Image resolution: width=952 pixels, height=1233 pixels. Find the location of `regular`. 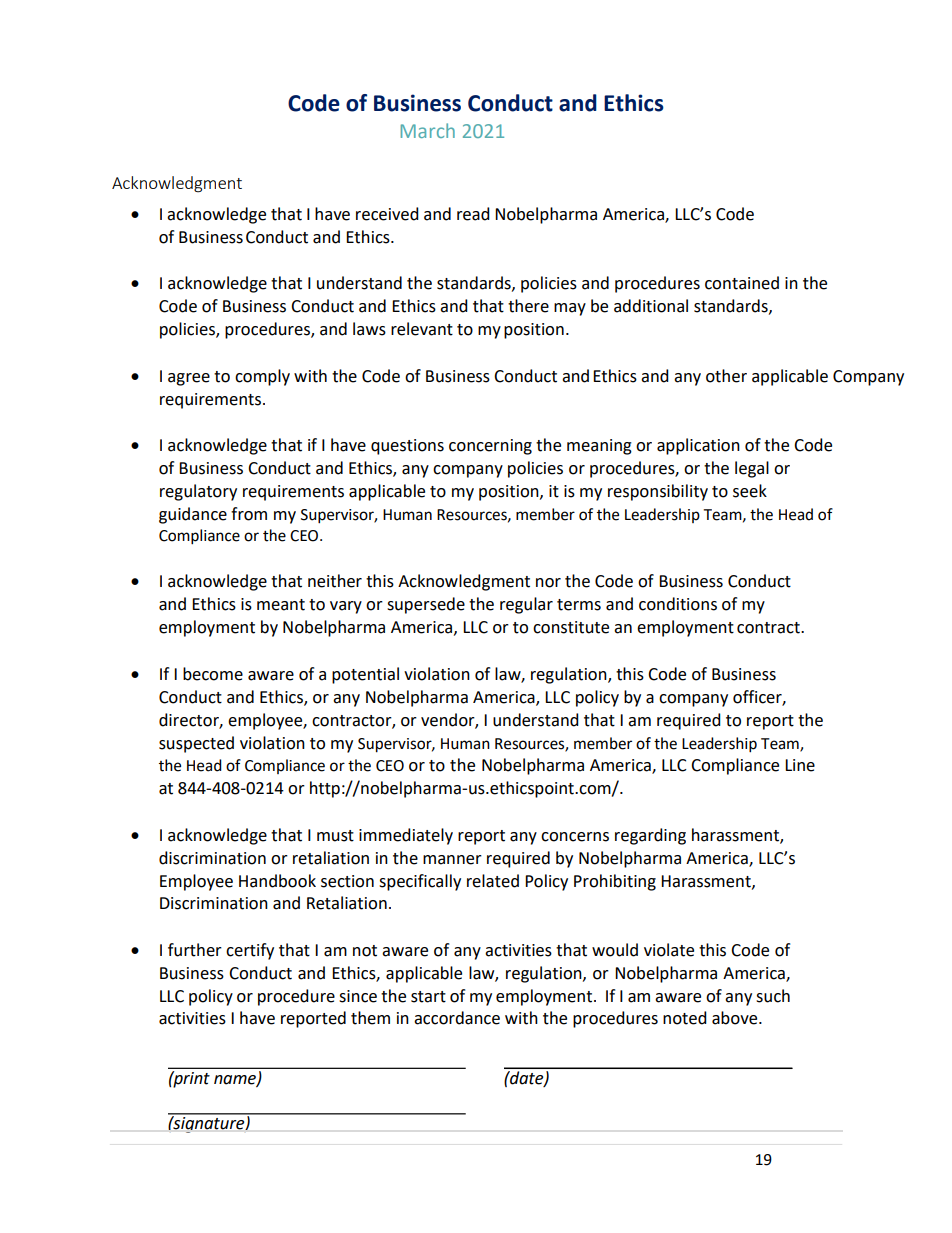

regular is located at coordinates (526, 605).
